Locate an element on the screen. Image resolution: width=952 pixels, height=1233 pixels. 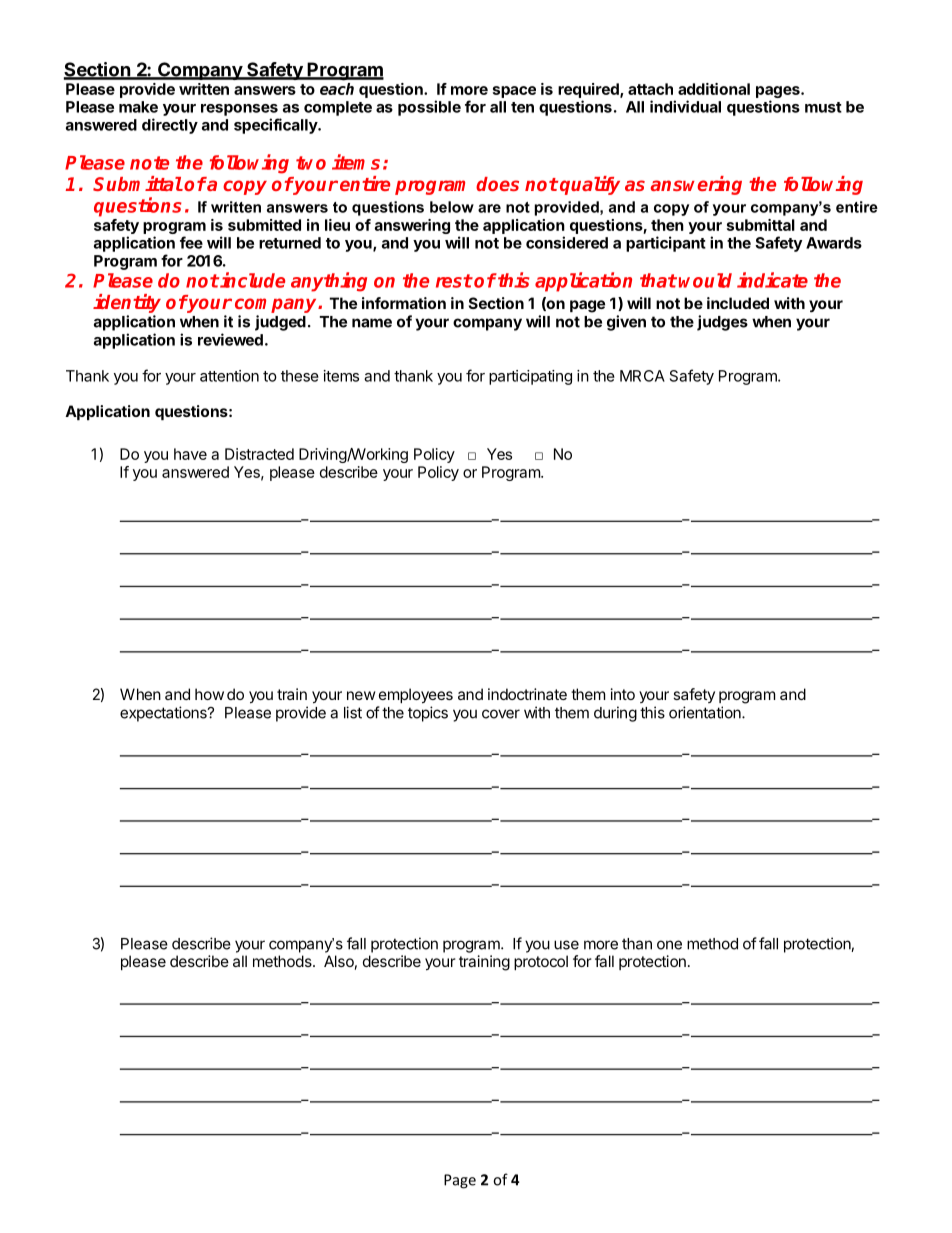
protocol is located at coordinates (541, 962).
